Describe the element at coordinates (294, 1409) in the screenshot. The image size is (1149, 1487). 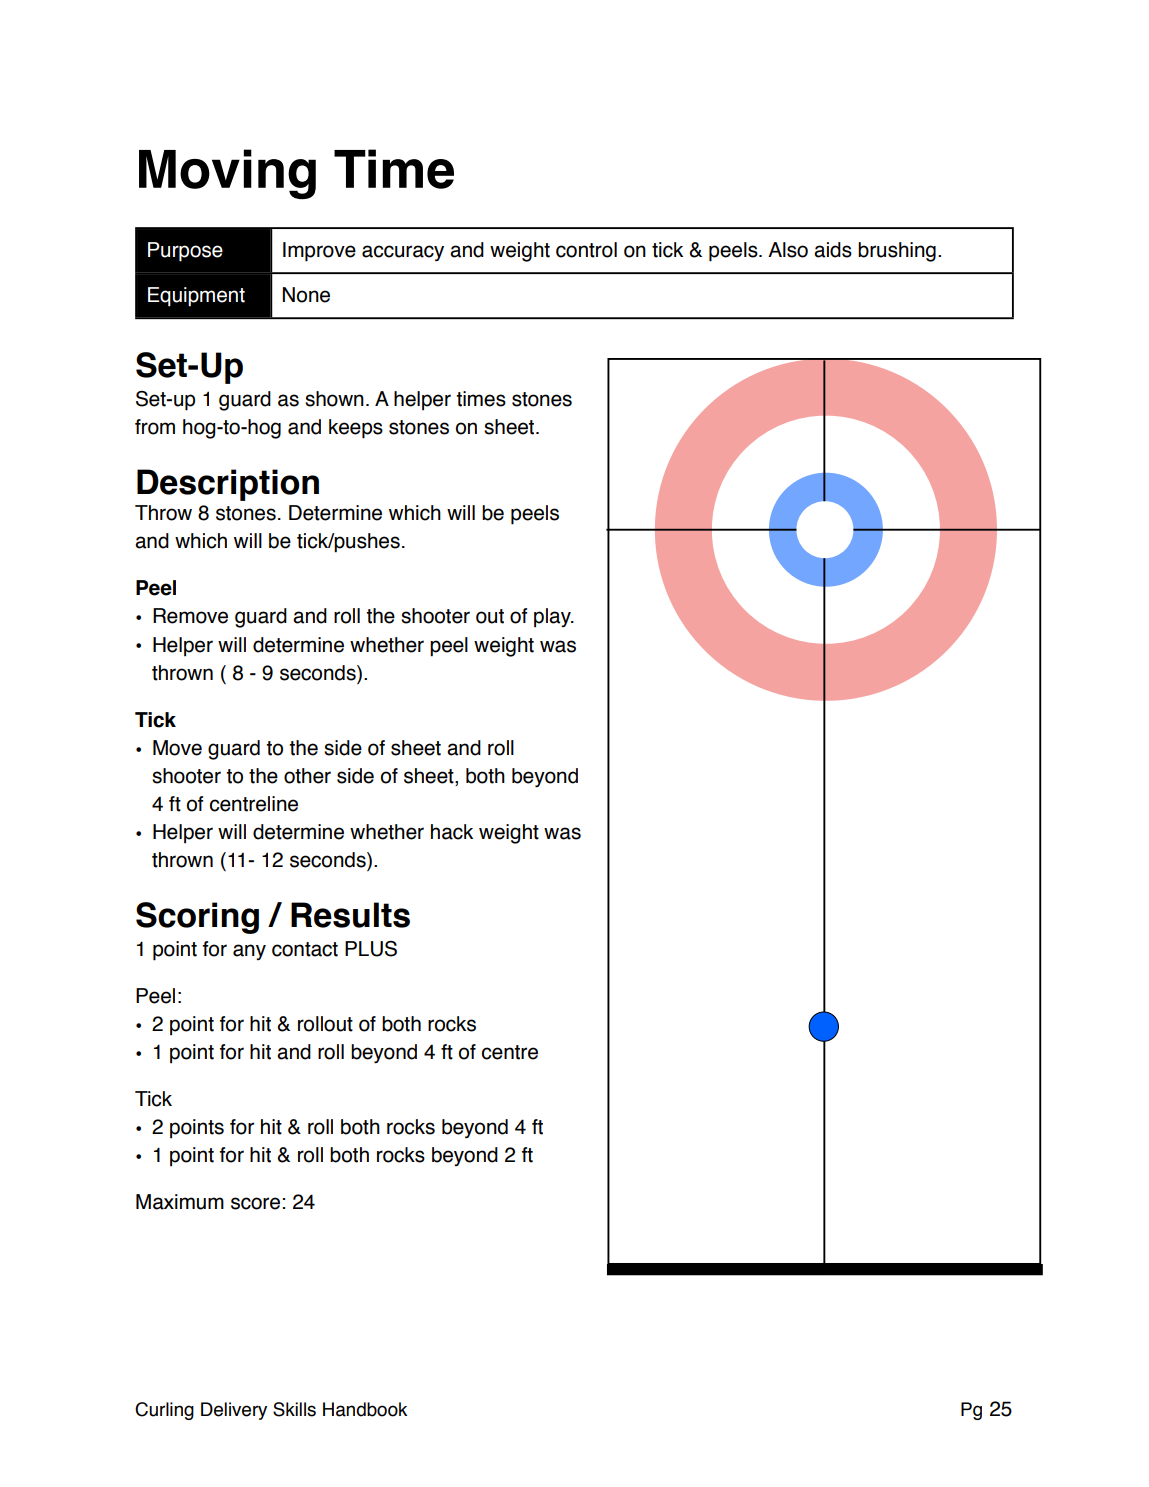
I see `Skills` at that location.
